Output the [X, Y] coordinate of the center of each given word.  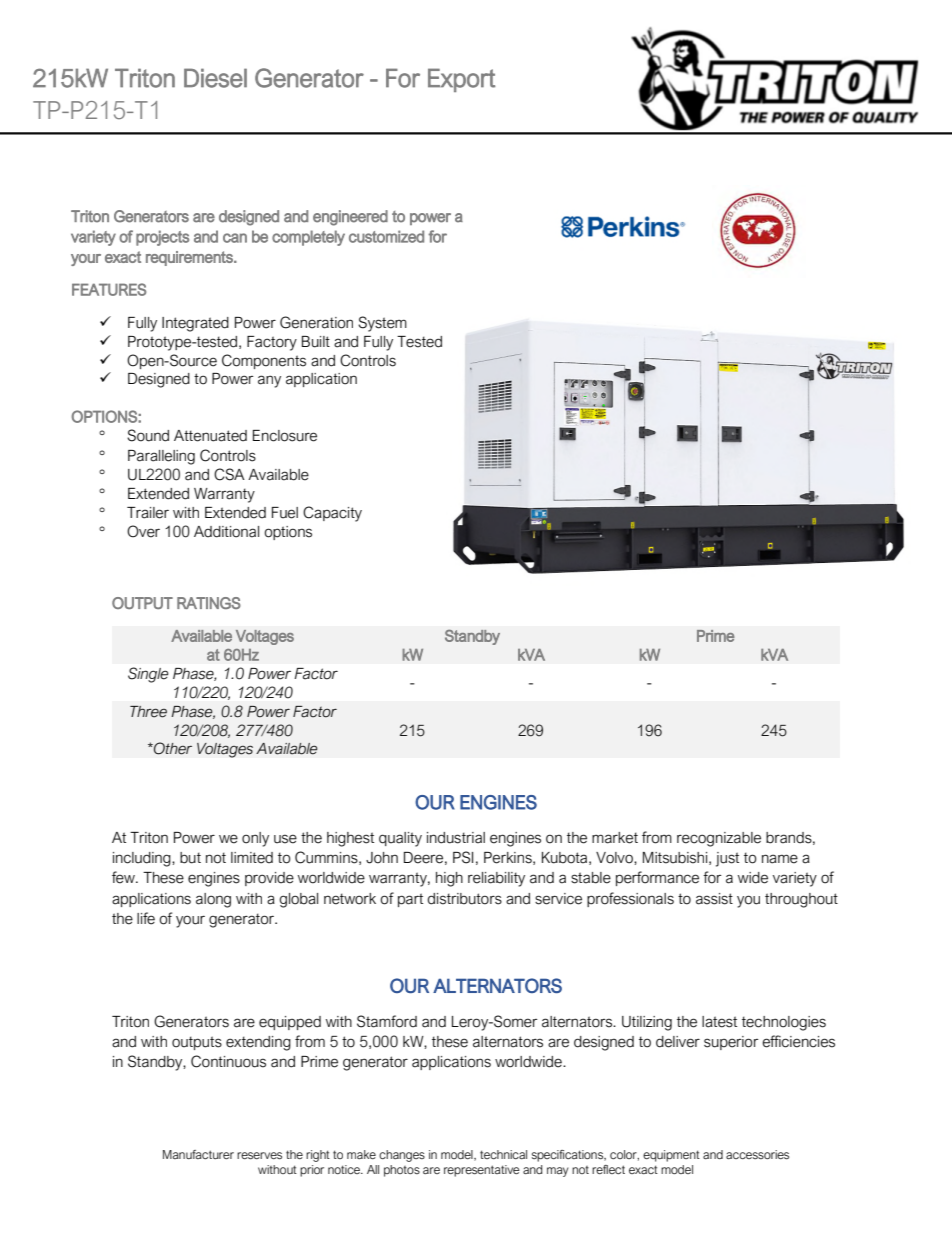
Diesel [215, 78]
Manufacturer [198, 1154]
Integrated [195, 324]
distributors [464, 899]
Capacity [332, 514]
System [382, 324]
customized [386, 236]
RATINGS [209, 603]
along [213, 900]
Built [316, 342]
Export [461, 80]
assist [714, 899]
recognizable [719, 839]
